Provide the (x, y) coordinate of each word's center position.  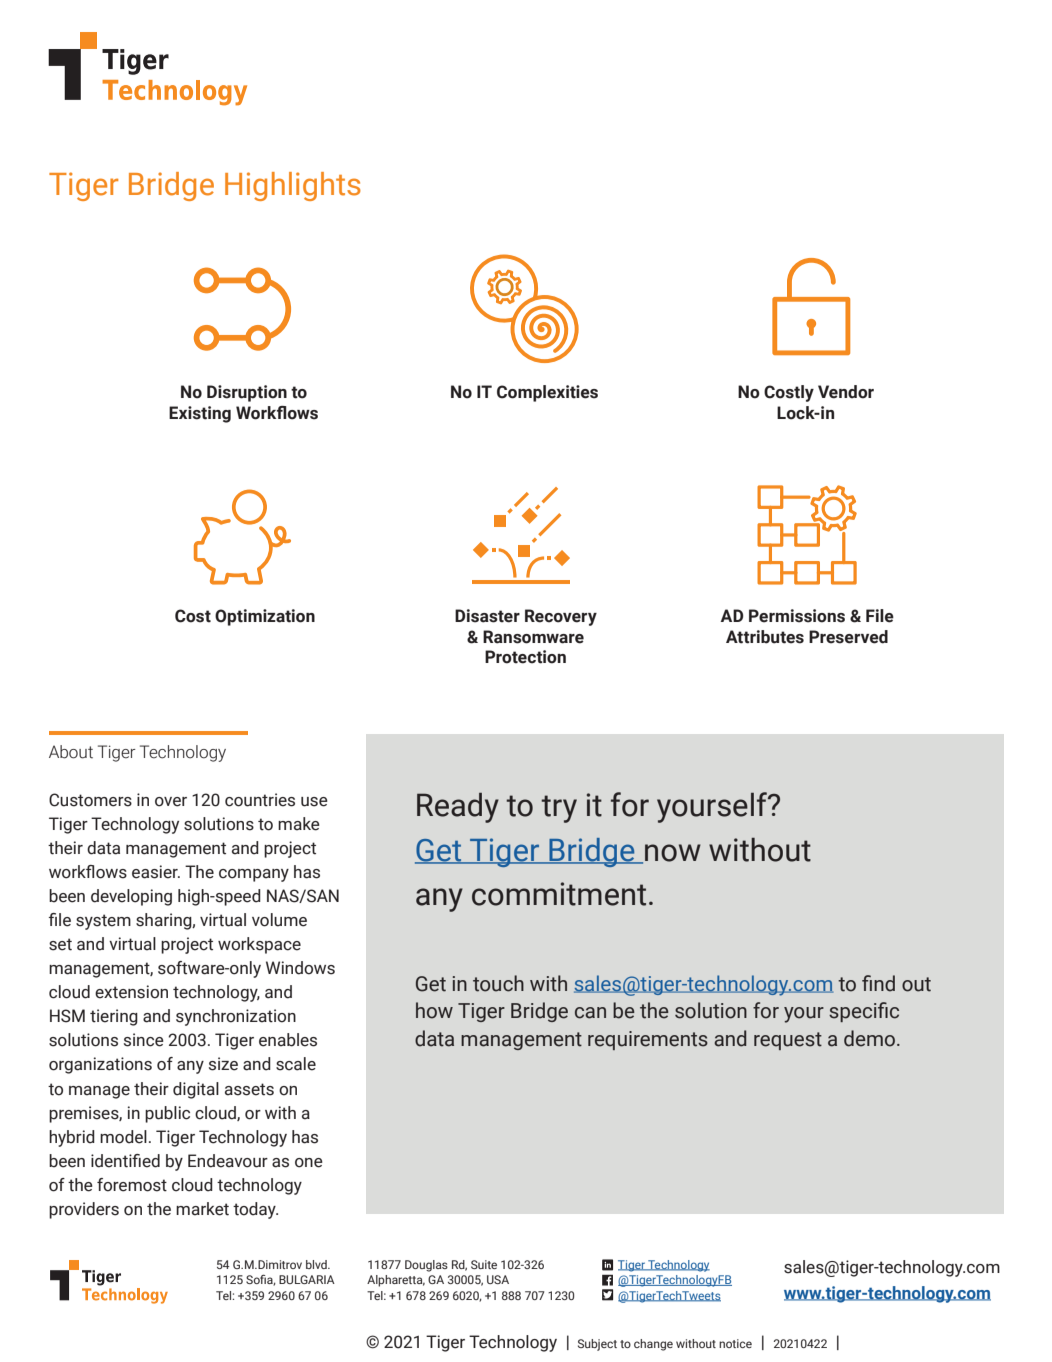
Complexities (547, 393)
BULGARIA (307, 1279)
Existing (200, 414)
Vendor (846, 392)
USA (498, 1279)
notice (735, 1343)
